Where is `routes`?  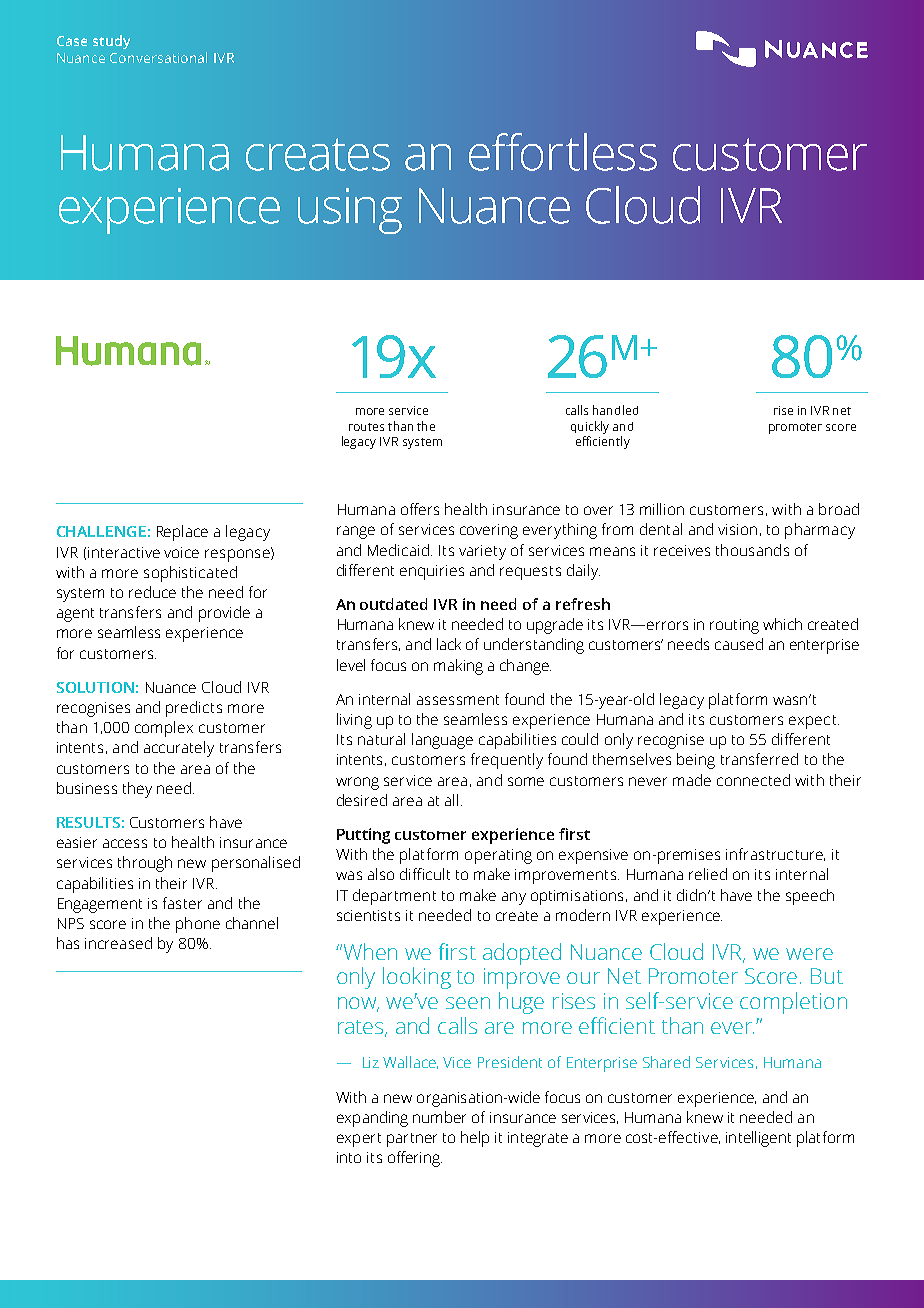
routes is located at coordinates (366, 427).
